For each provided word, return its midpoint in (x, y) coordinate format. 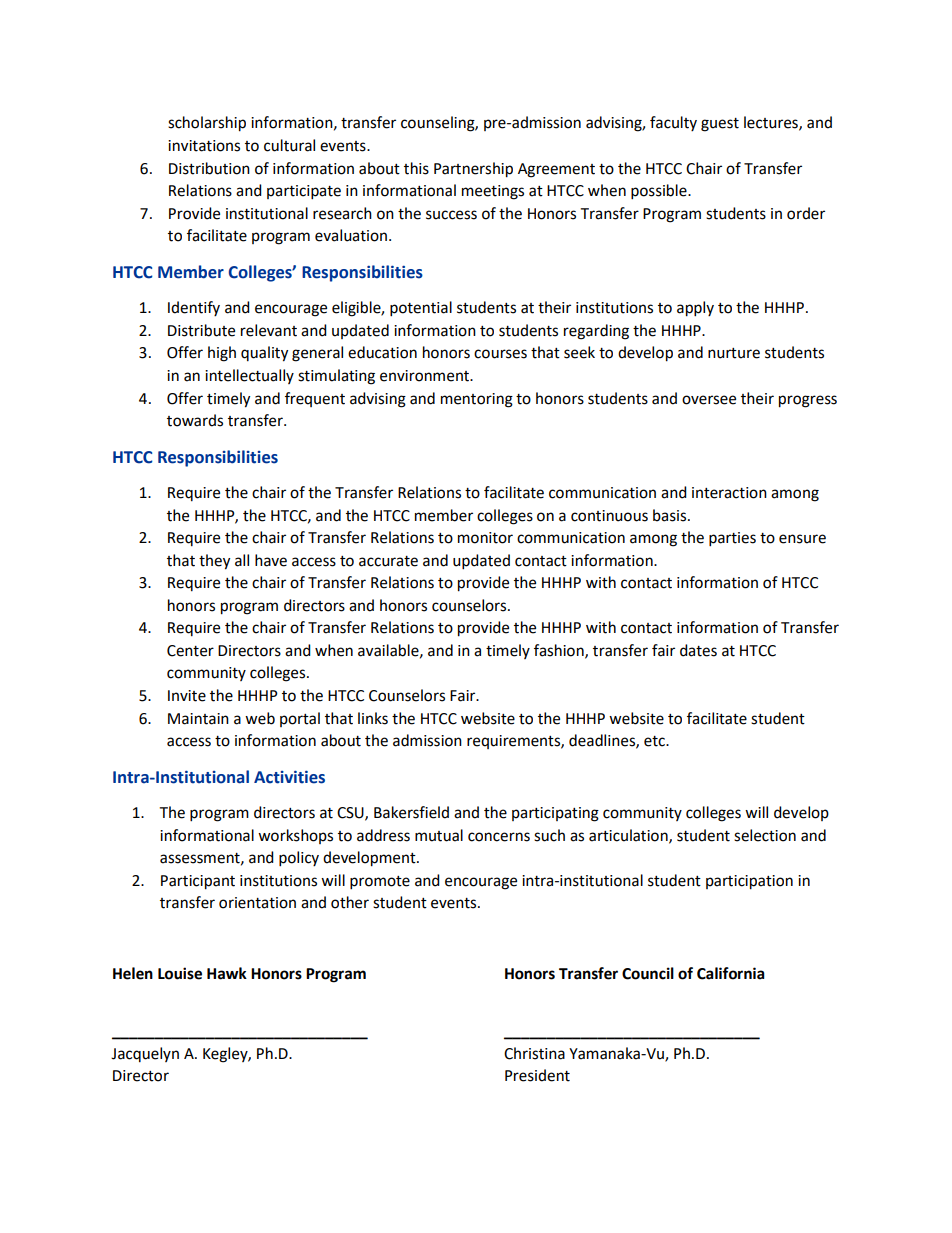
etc (655, 741)
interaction (729, 493)
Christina (534, 1053)
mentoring (477, 400)
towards (195, 420)
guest (720, 125)
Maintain (198, 719)
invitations (204, 146)
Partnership (473, 170)
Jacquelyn (145, 1054)
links (373, 718)
